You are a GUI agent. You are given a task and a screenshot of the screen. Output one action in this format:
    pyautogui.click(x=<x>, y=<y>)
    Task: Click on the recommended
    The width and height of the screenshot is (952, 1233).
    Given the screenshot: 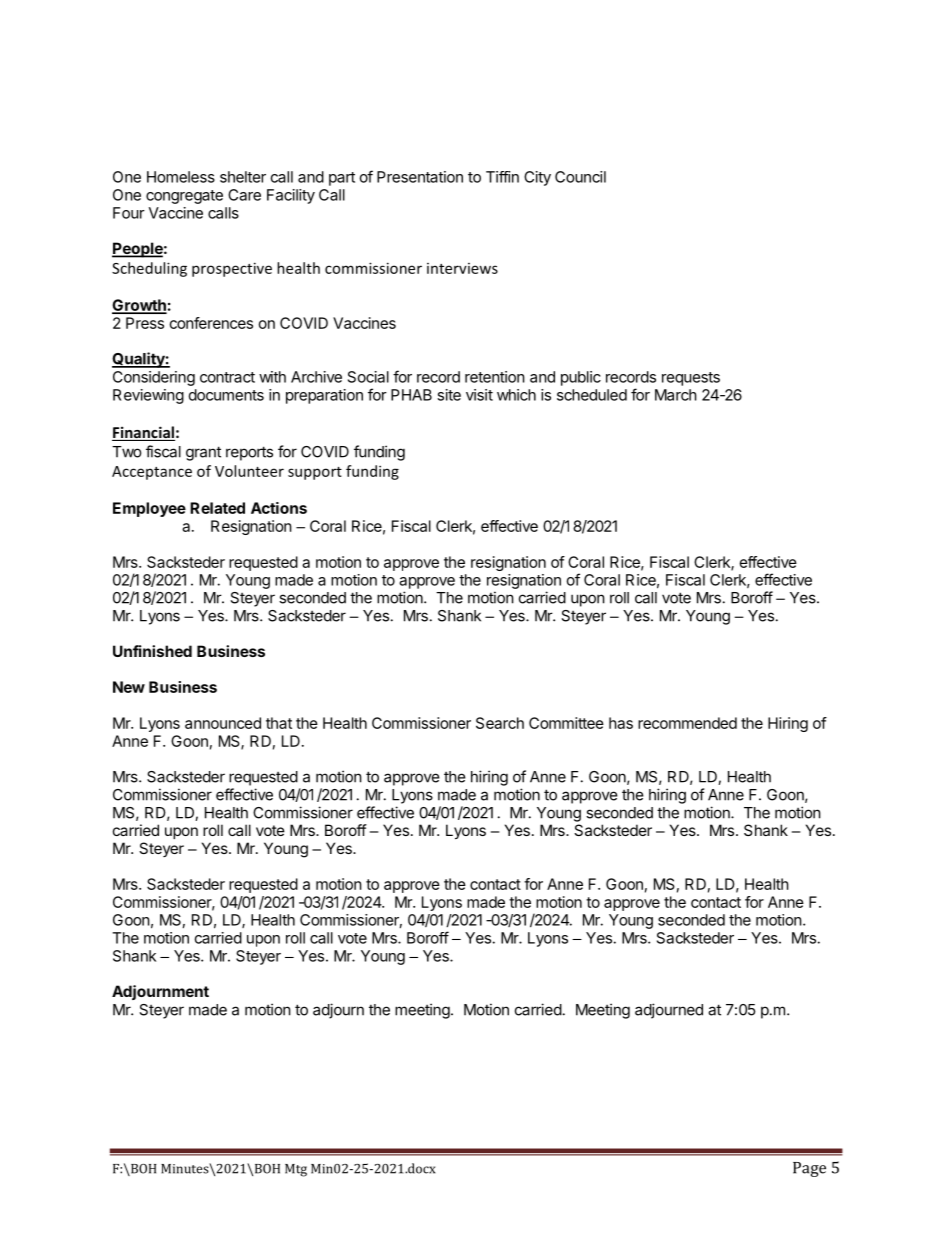 What is the action you would take?
    pyautogui.click(x=687, y=723)
